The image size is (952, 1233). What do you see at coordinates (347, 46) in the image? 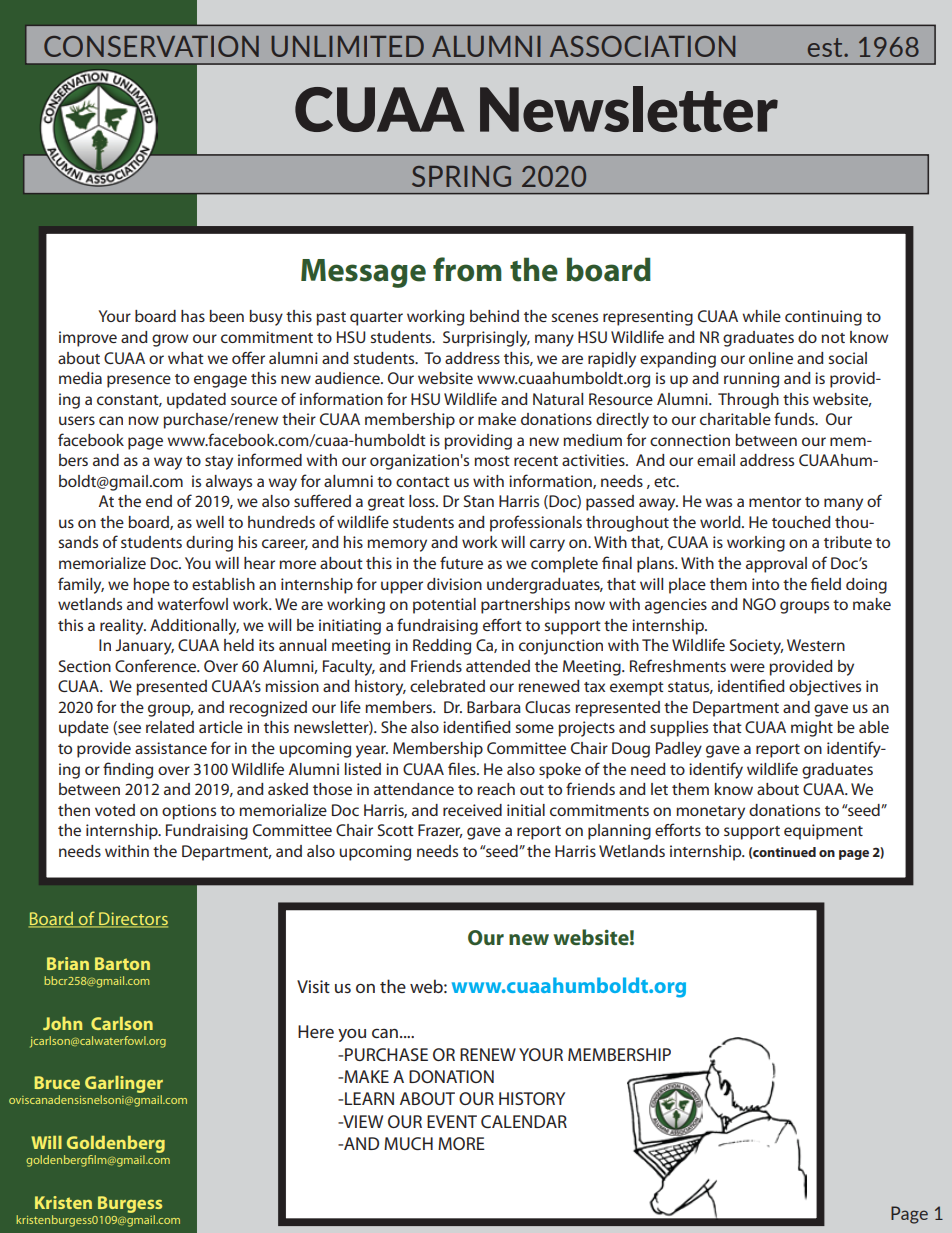
I see `UNLIMITED` at bounding box center [347, 46].
